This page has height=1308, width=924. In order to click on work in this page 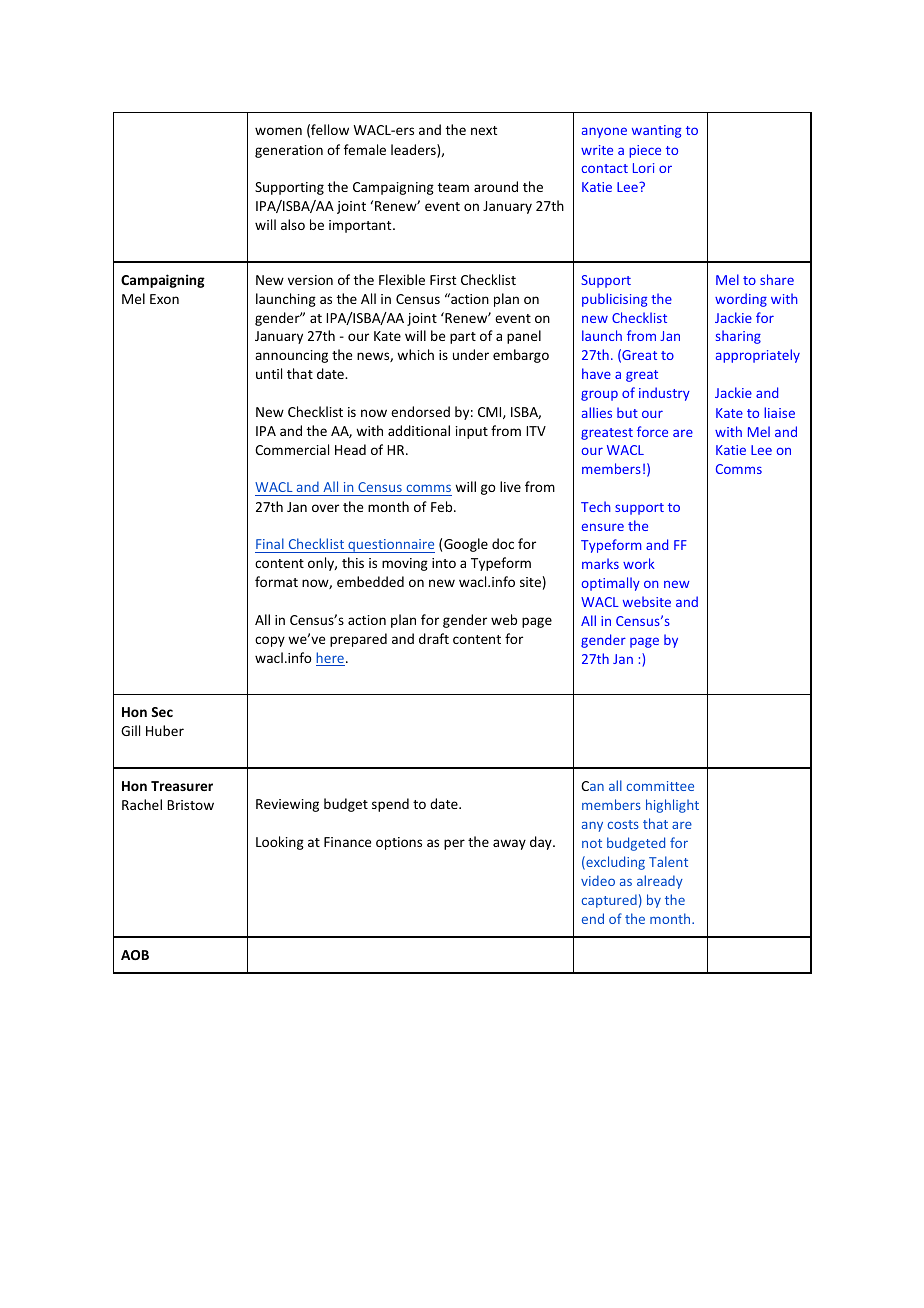, I will do `click(639, 563)`.
